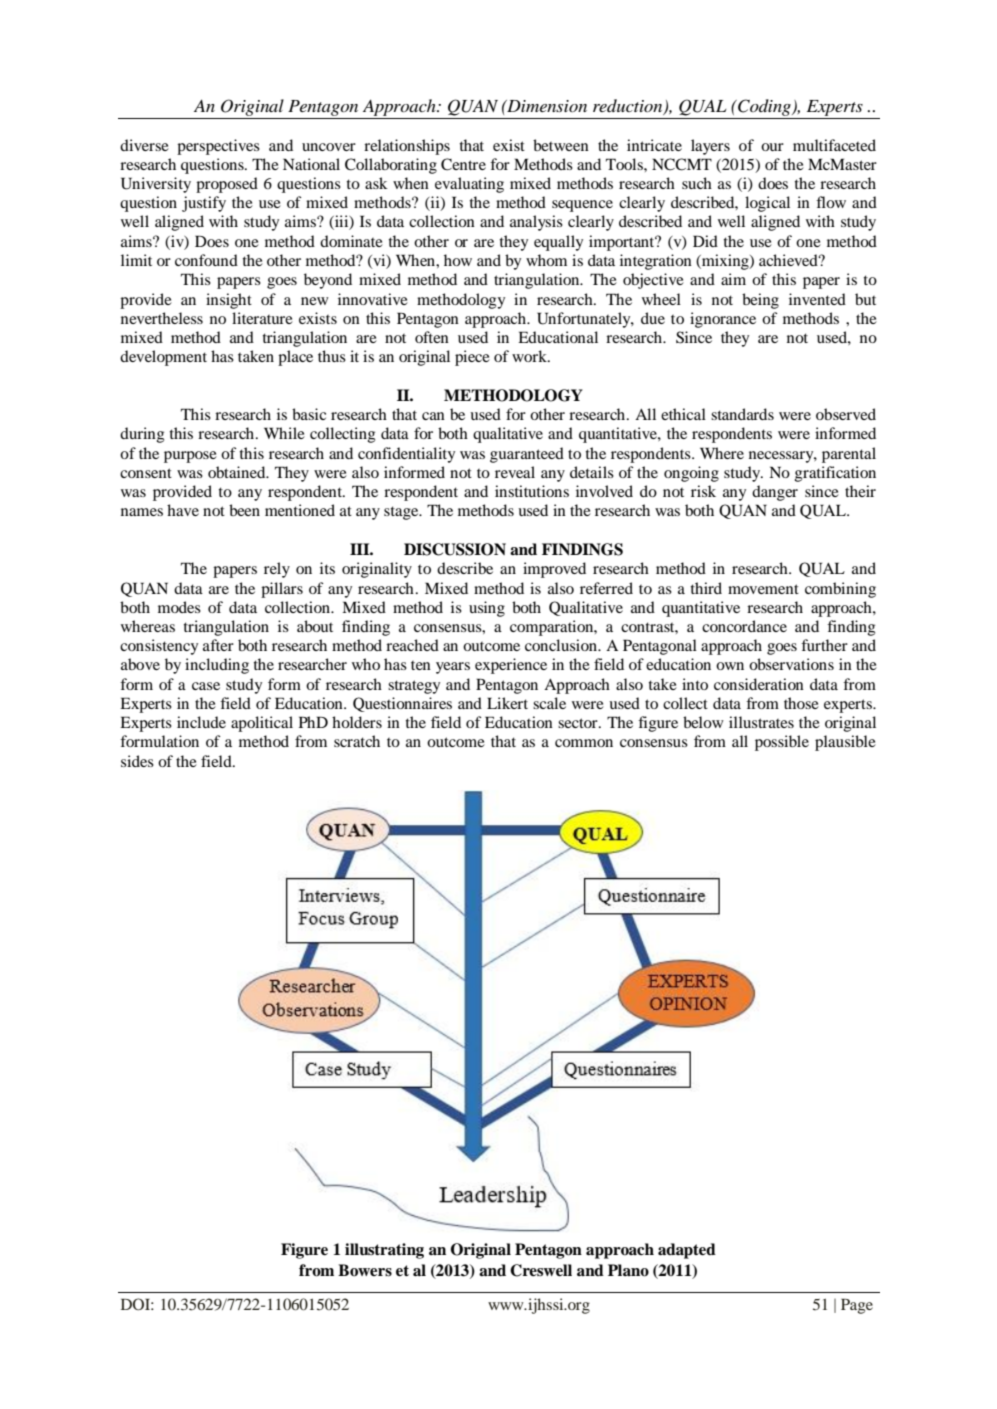 Image resolution: width=997 pixels, height=1409 pixels. What do you see at coordinates (384, 1251) in the screenshot?
I see `illustrating` at bounding box center [384, 1251].
